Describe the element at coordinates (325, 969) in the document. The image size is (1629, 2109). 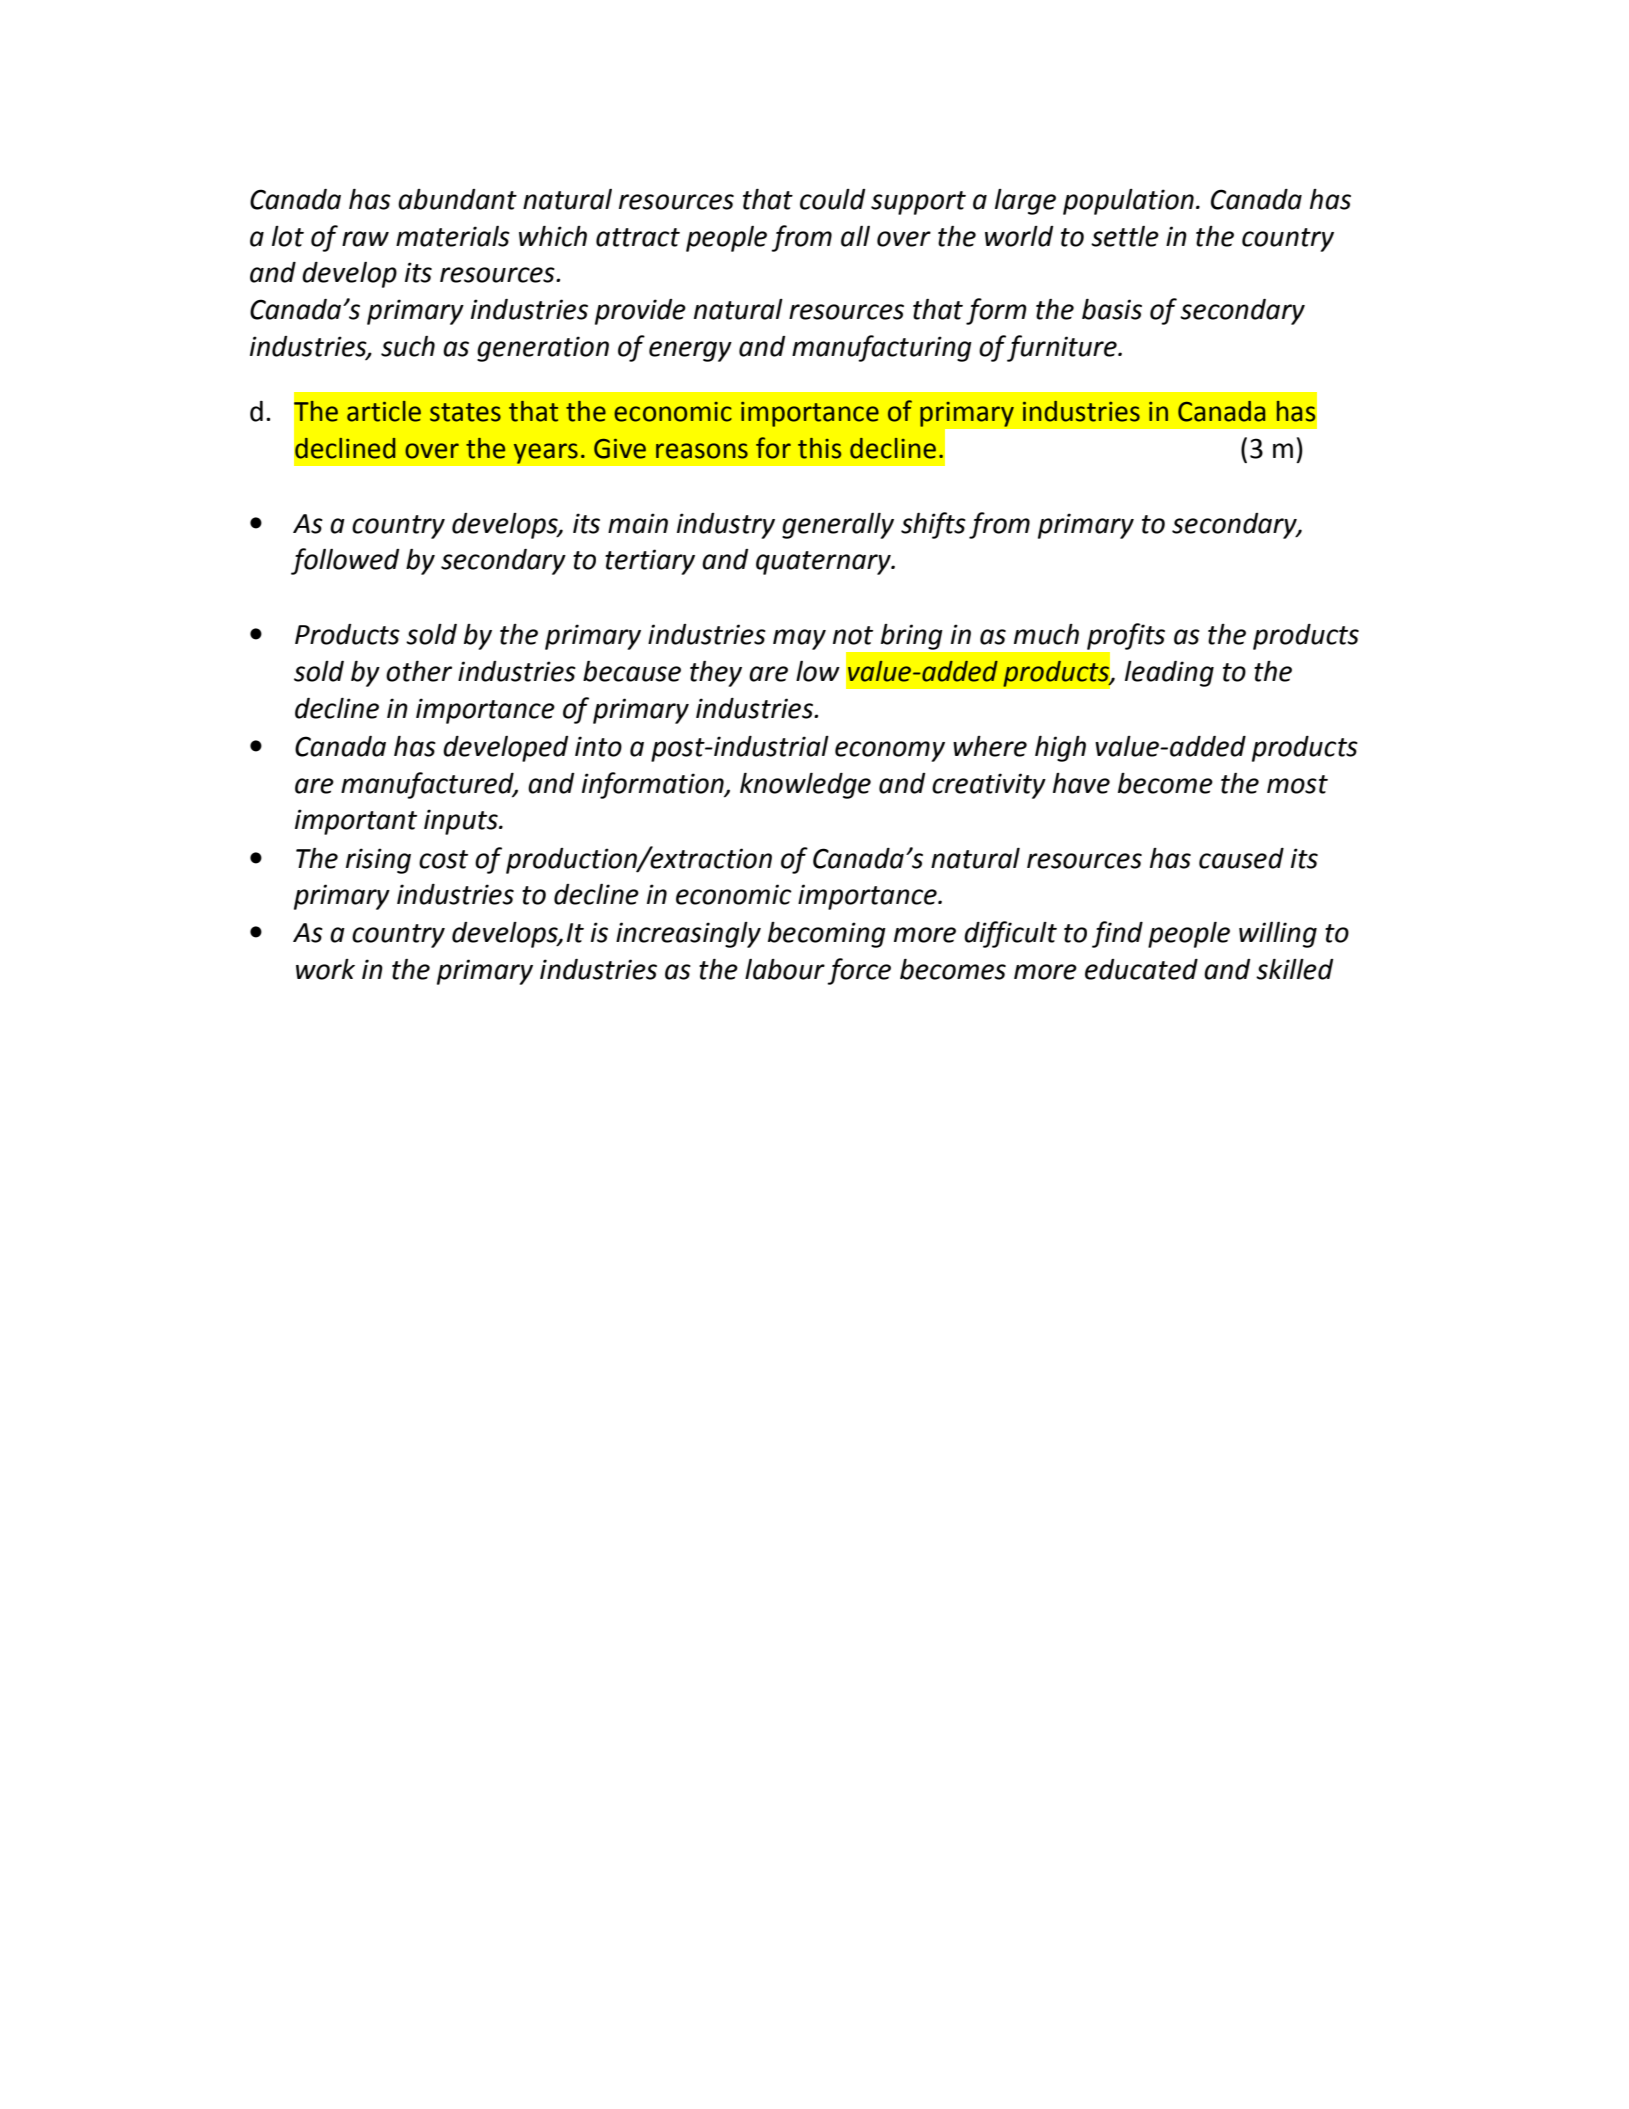
I see `work` at that location.
